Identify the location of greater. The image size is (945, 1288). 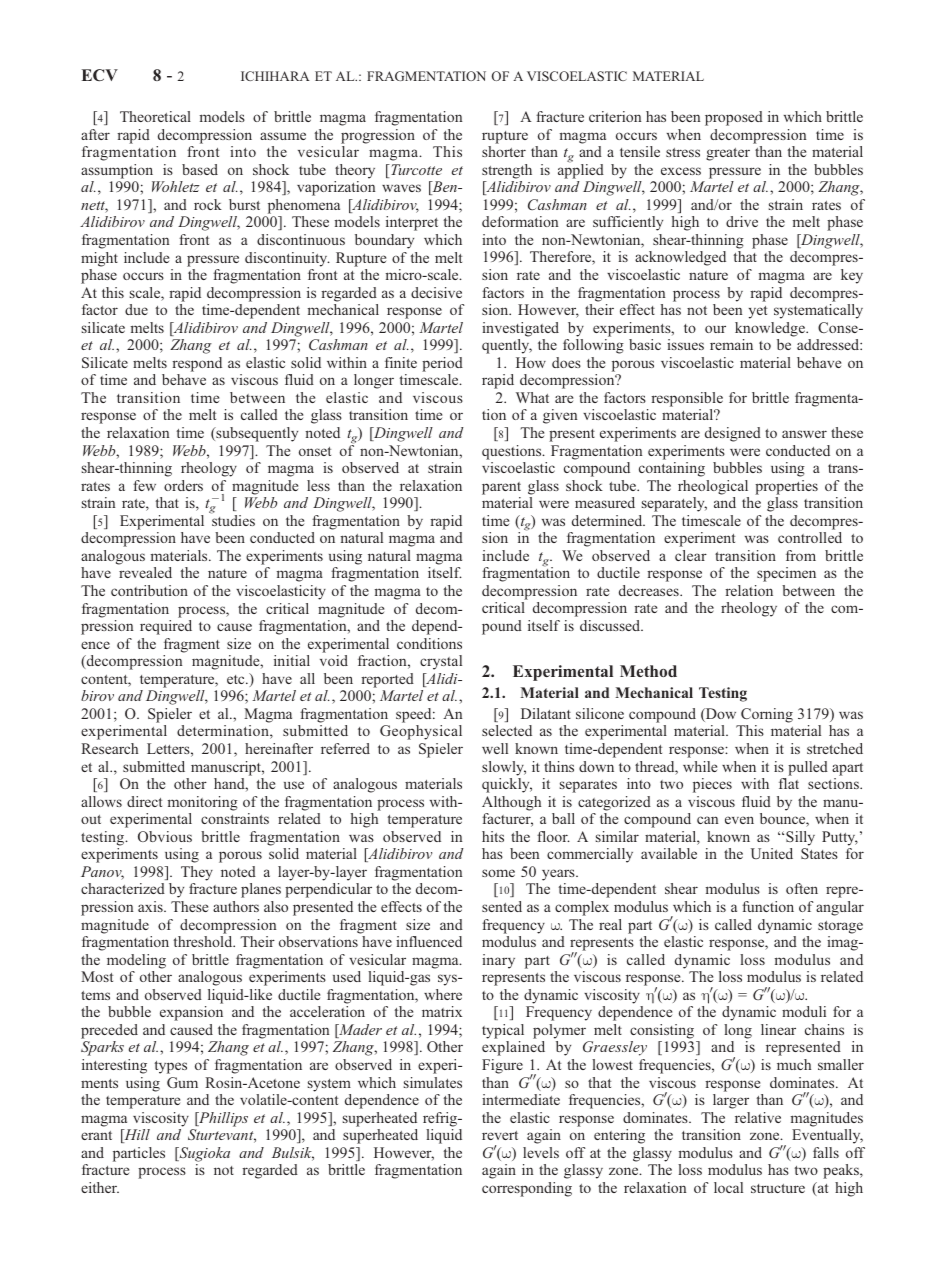
(728, 154).
